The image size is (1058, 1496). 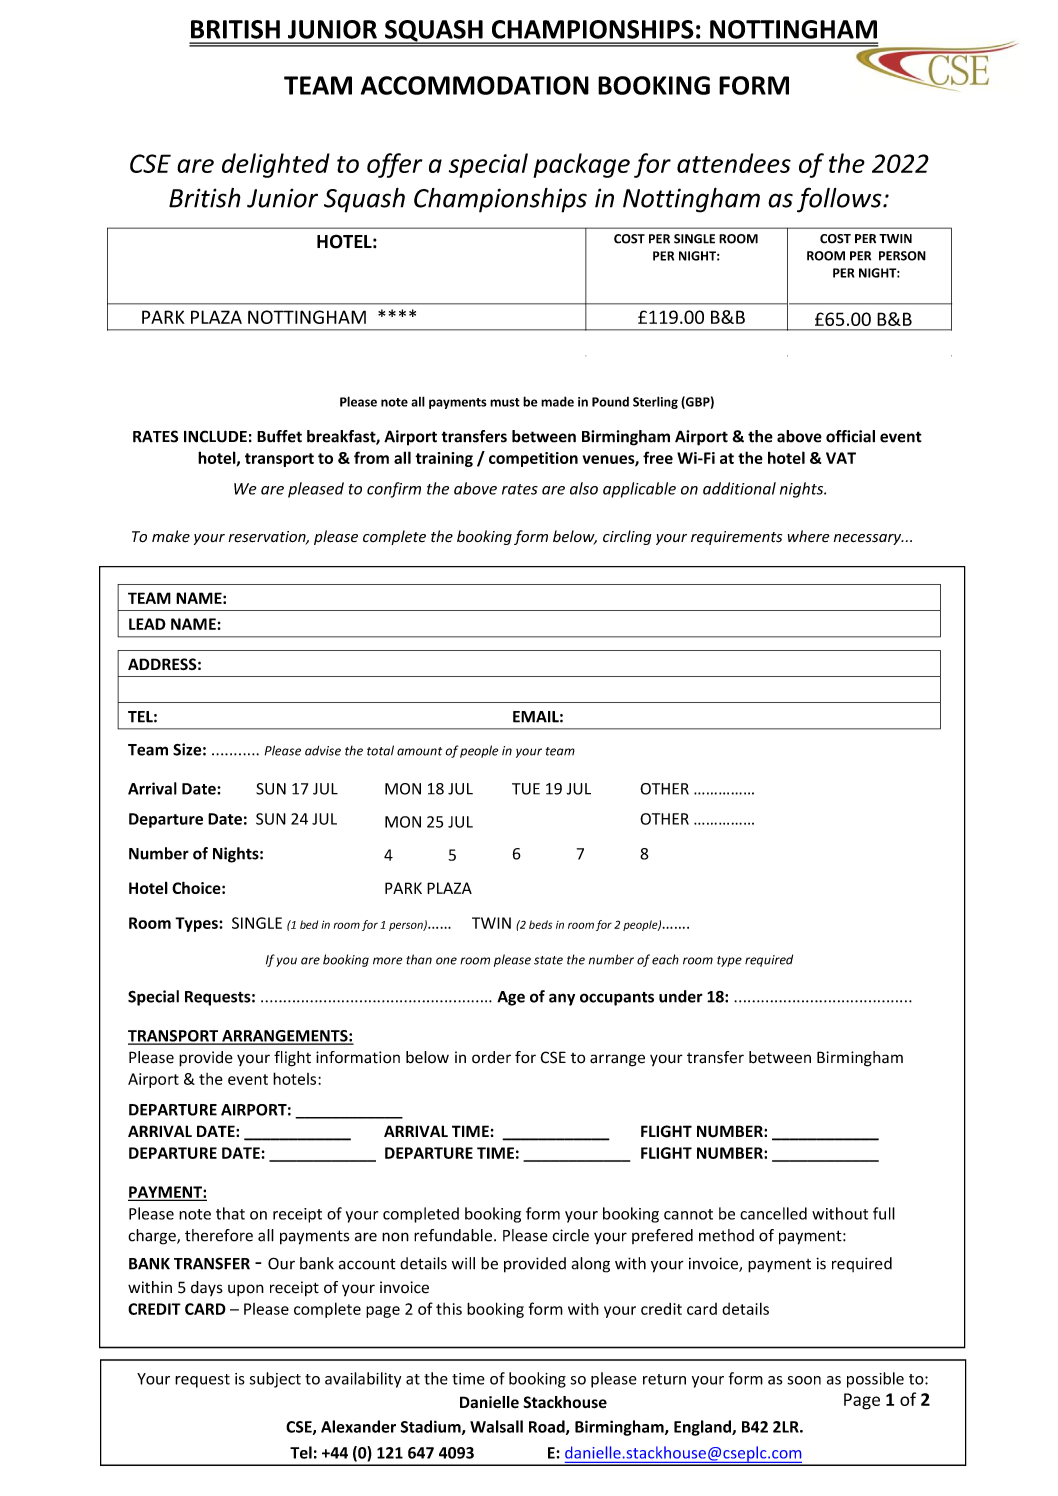 I want to click on this, so click(x=449, y=1309).
